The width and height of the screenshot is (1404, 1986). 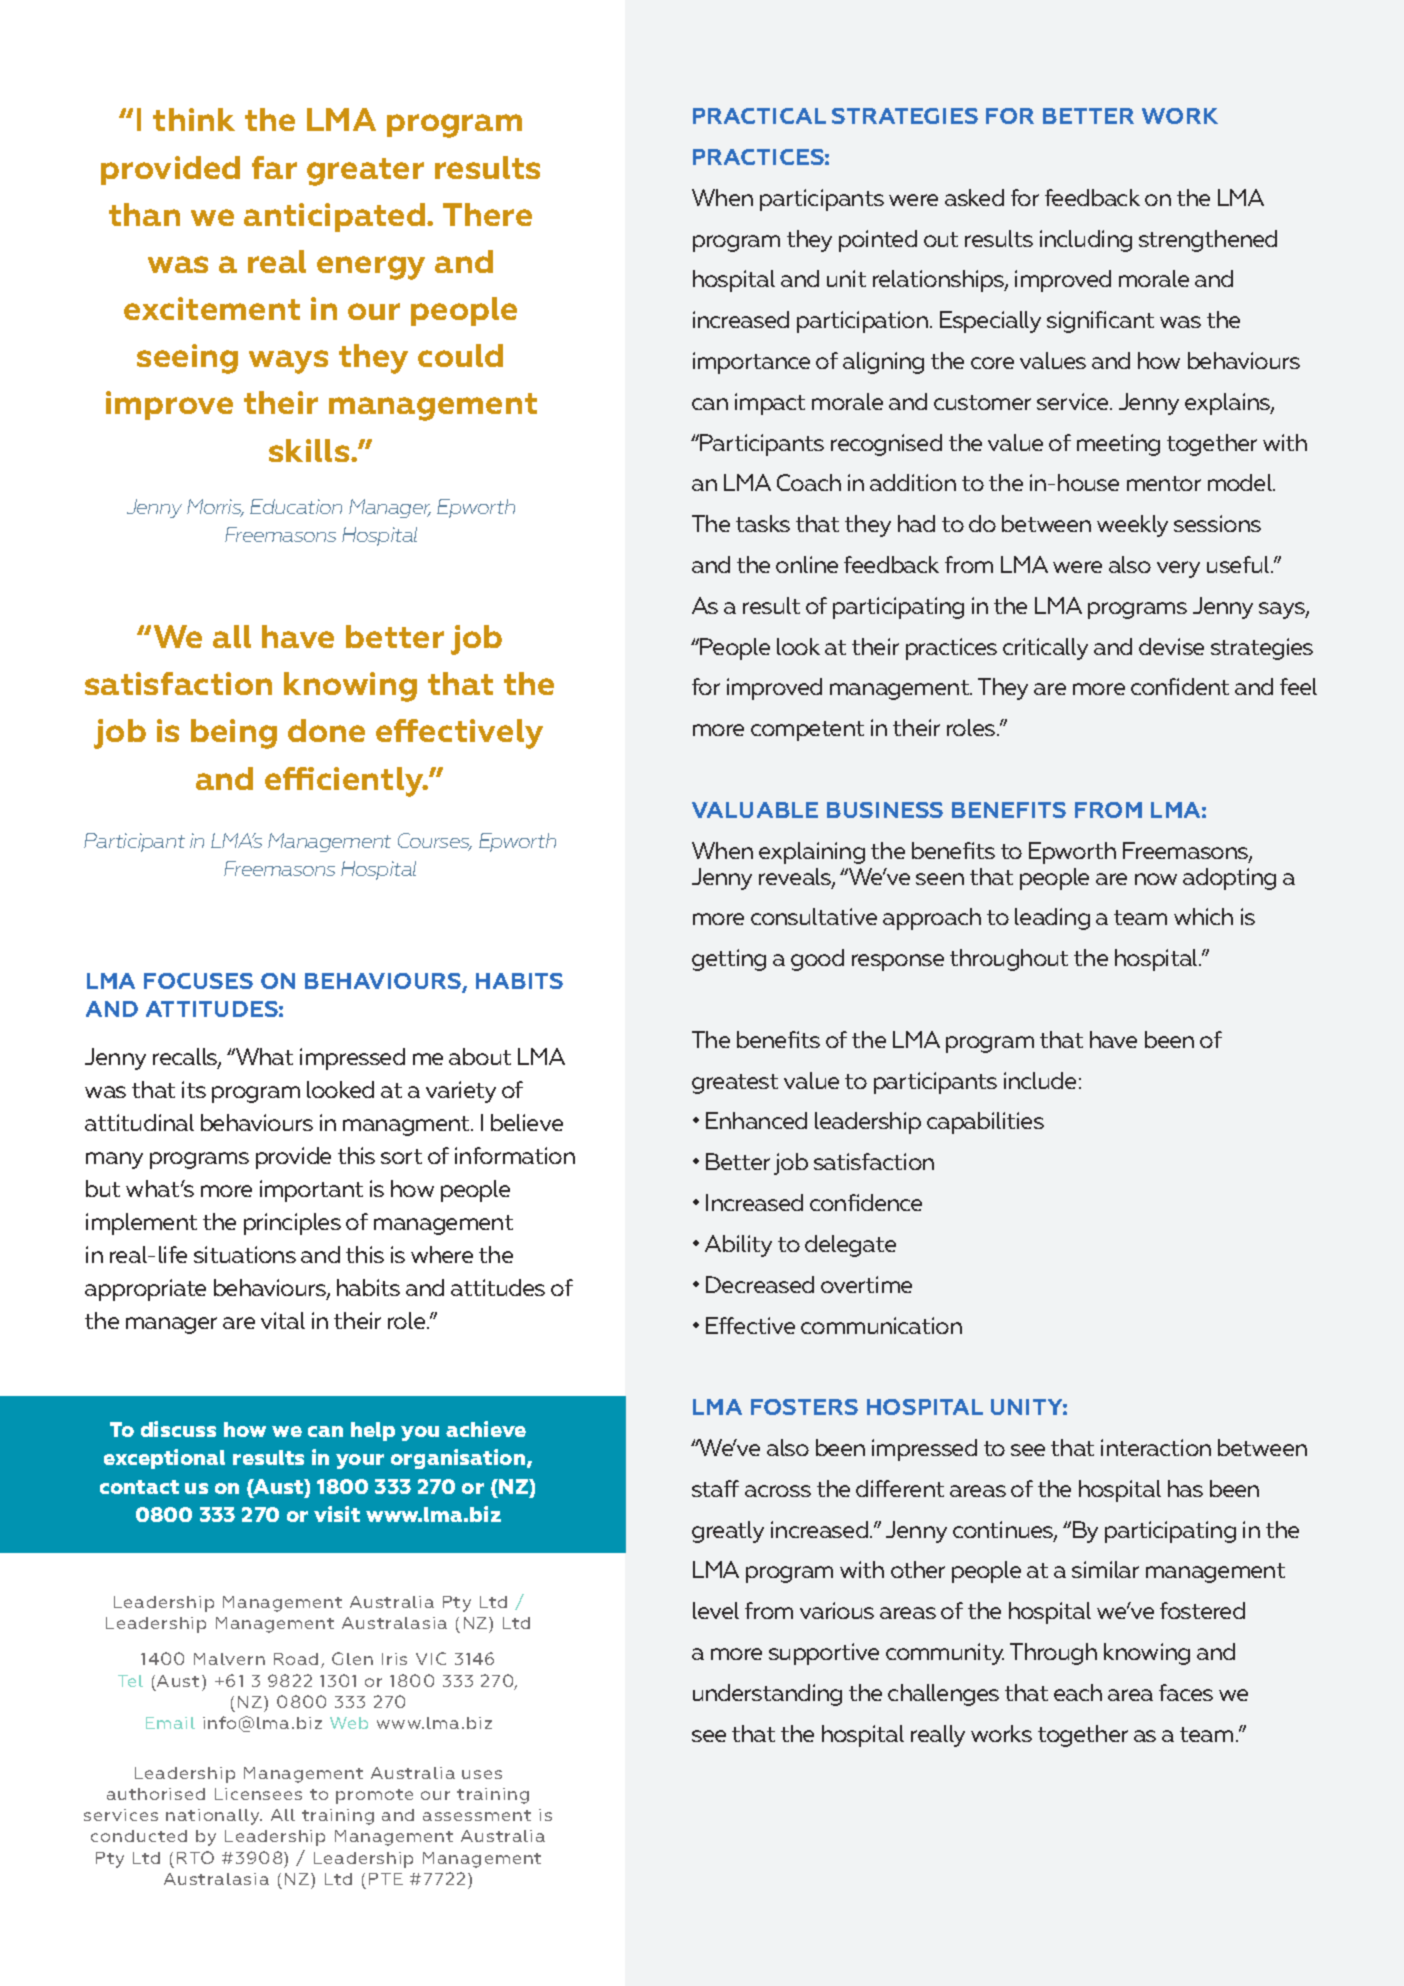 What do you see at coordinates (729, 960) in the screenshot?
I see `getting` at bounding box center [729, 960].
